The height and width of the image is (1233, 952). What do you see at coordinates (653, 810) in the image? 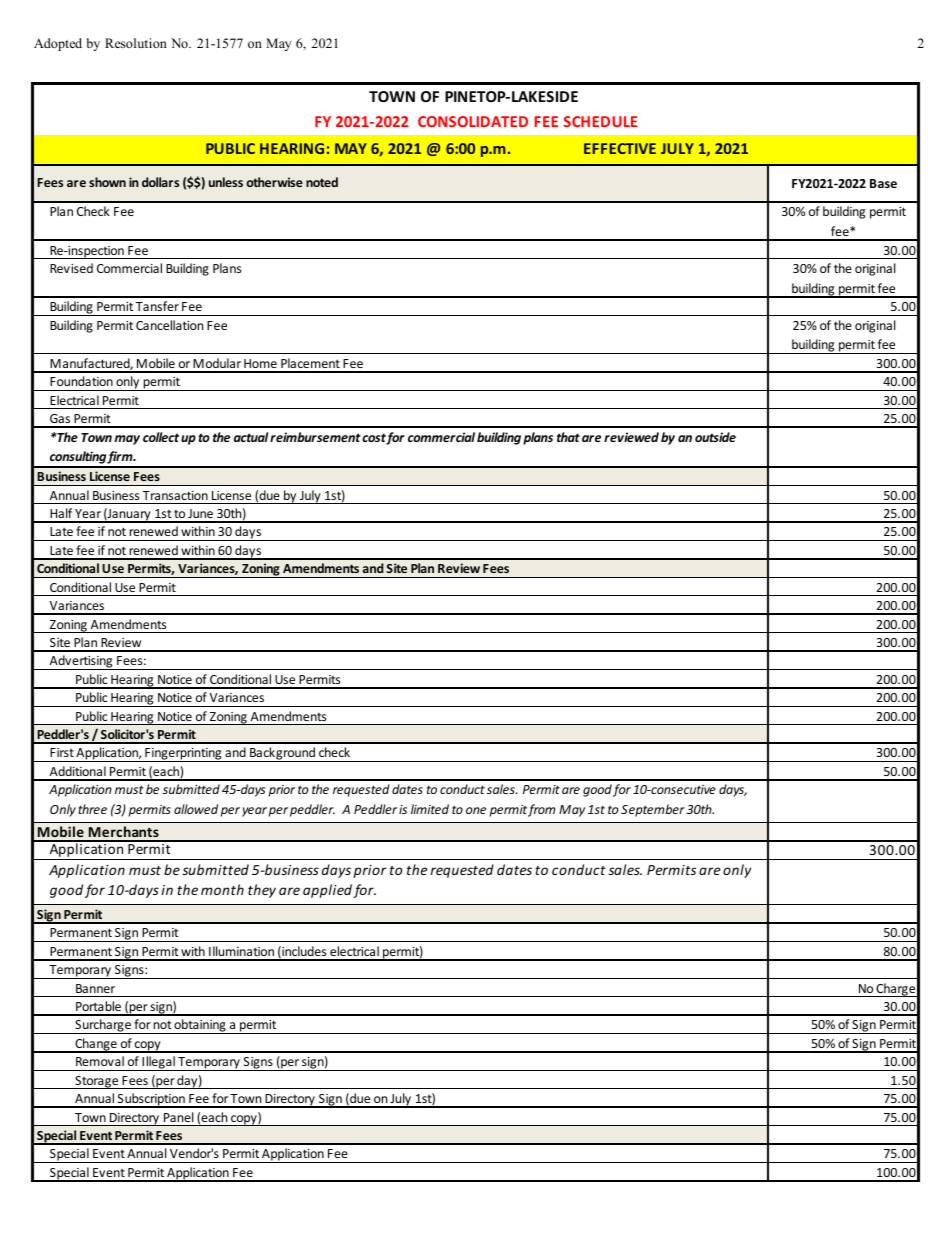
I see `September` at bounding box center [653, 810].
